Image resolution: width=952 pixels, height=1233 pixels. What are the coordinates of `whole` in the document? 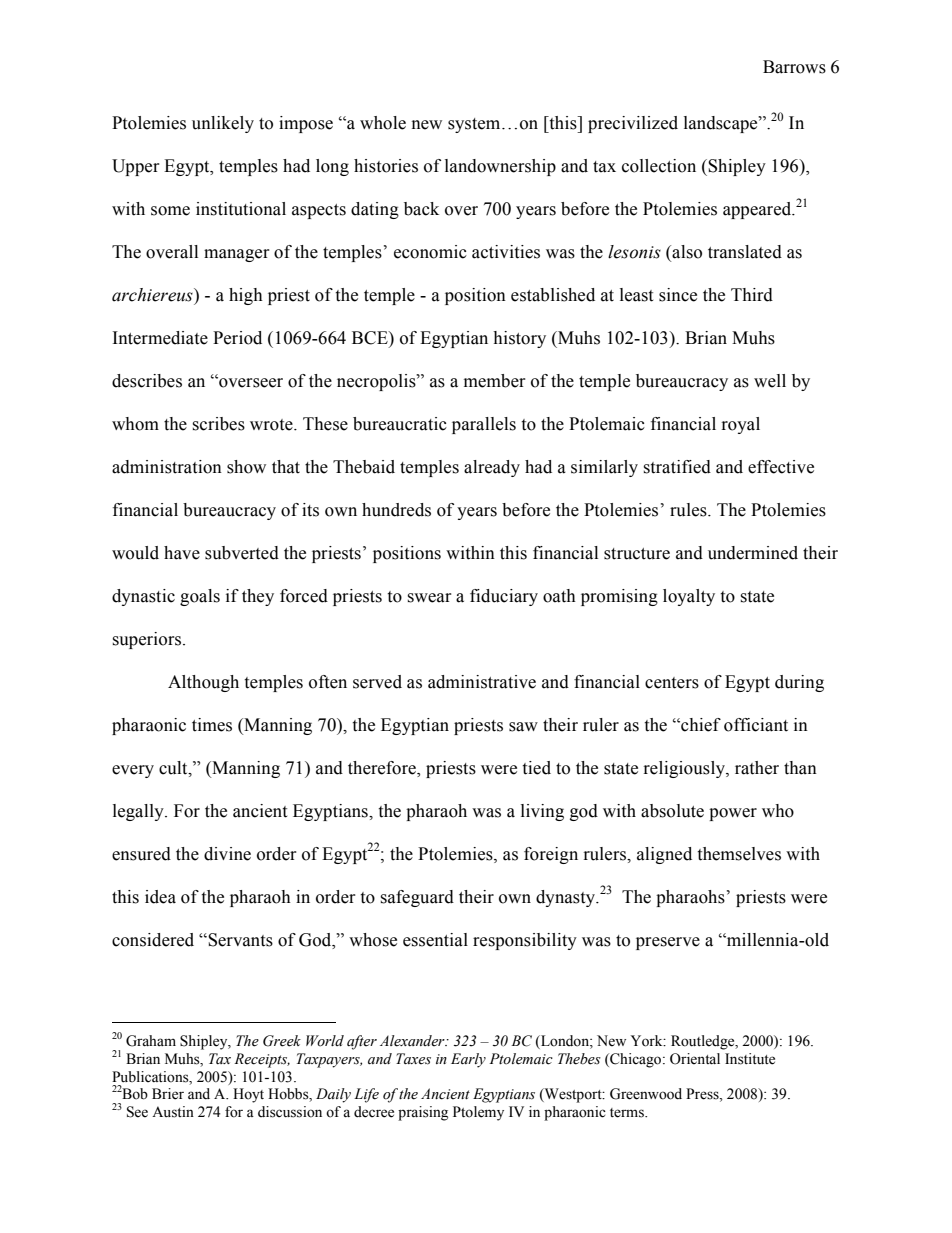 It's located at (383, 123).
